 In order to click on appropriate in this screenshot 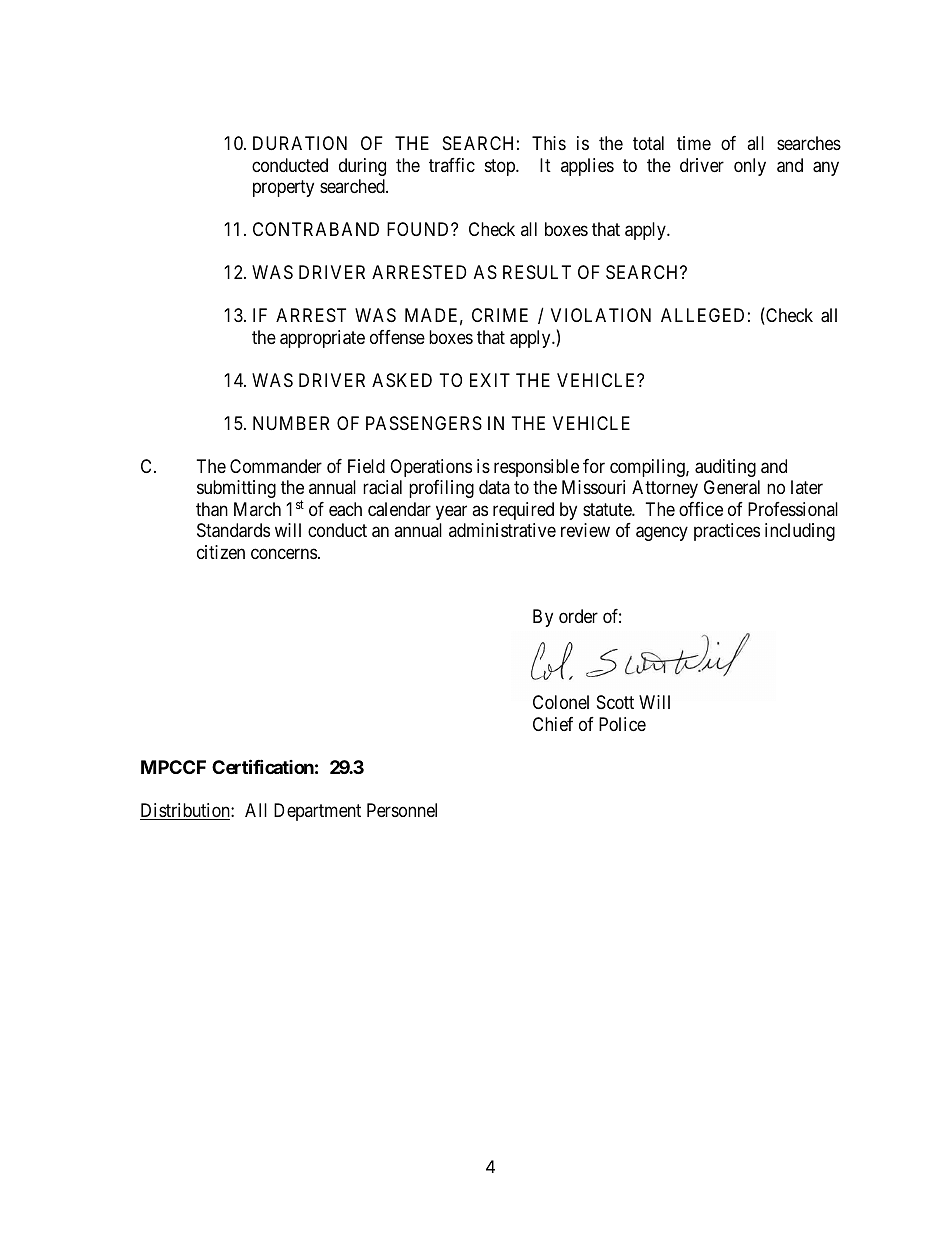, I will do `click(322, 339)`.
